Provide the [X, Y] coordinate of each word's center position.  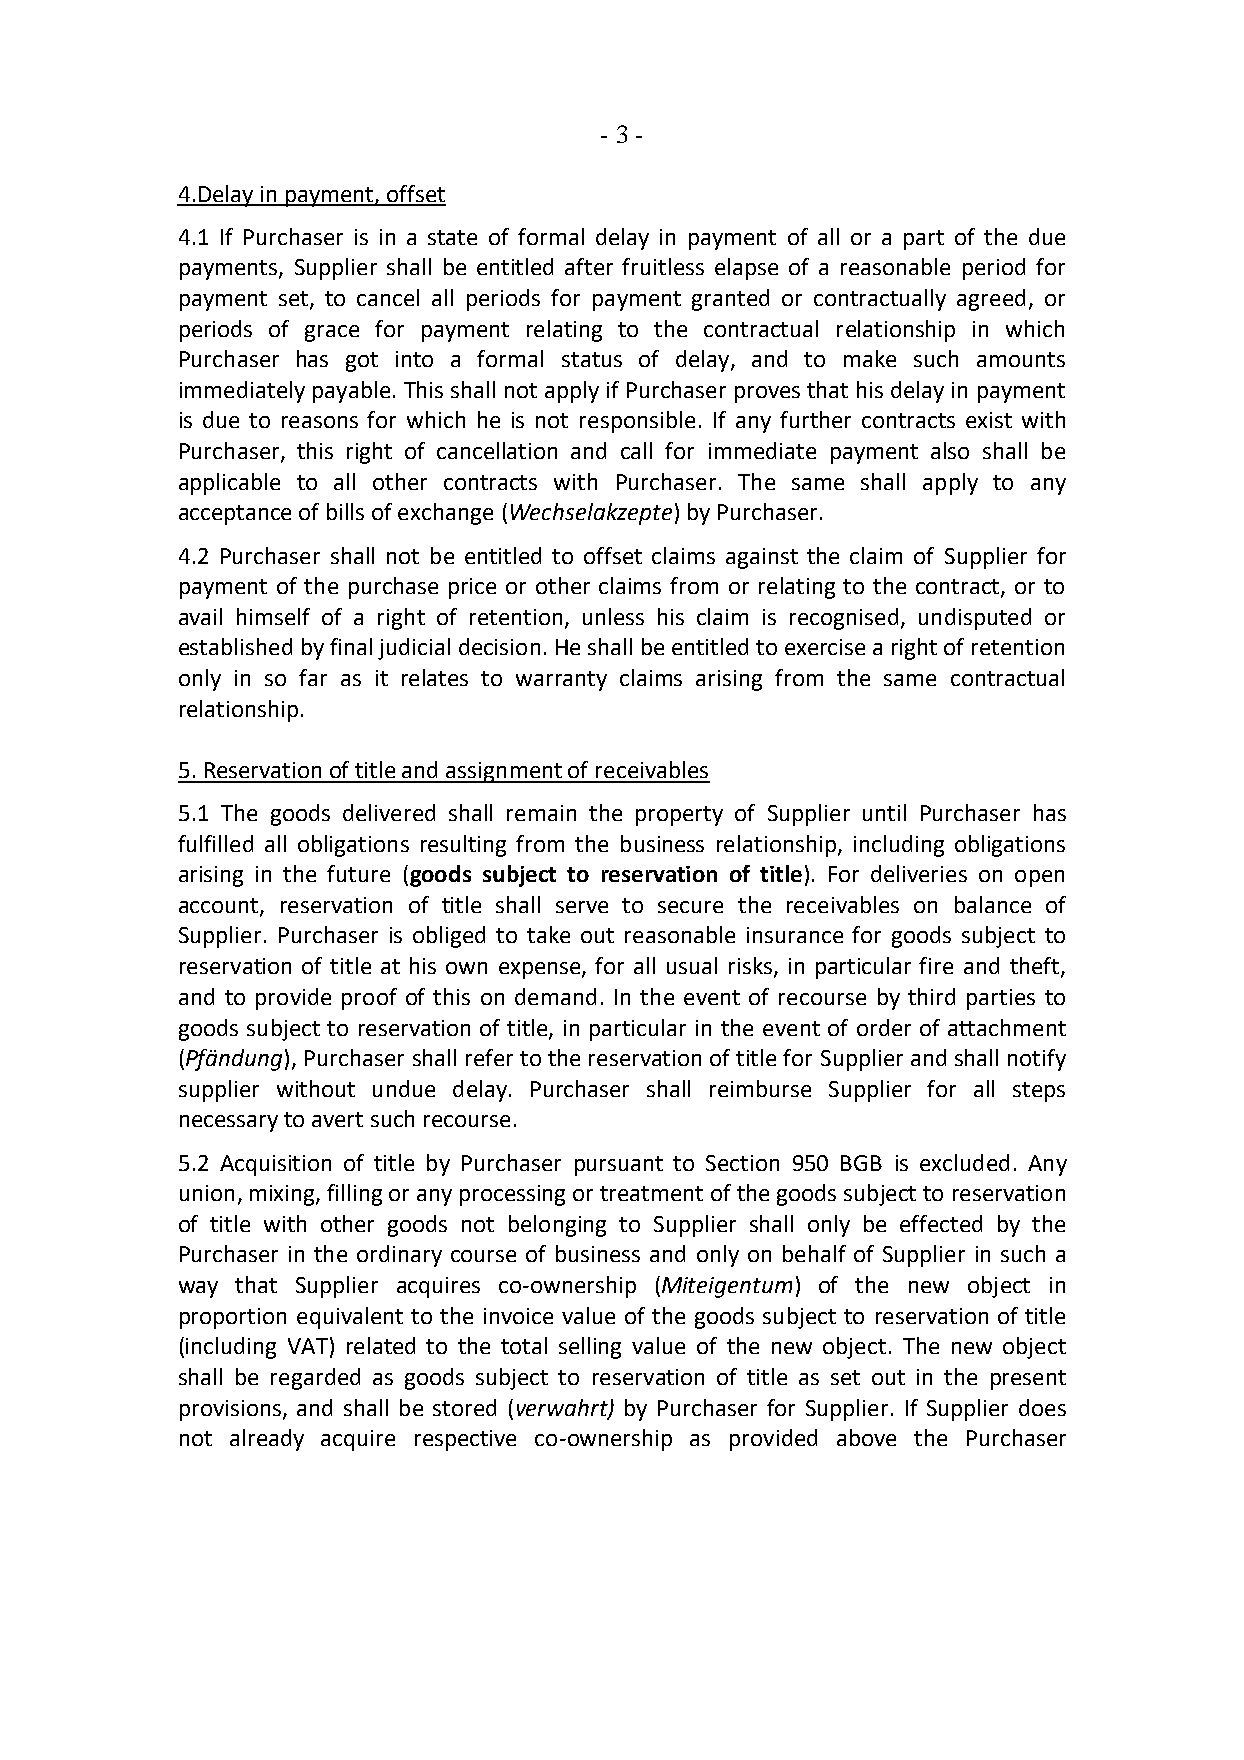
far [313, 677]
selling [590, 1348]
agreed [991, 300]
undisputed [975, 619]
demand [555, 996]
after [589, 266]
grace [332, 333]
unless [613, 616]
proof [369, 999]
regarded [315, 1379]
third [931, 996]
